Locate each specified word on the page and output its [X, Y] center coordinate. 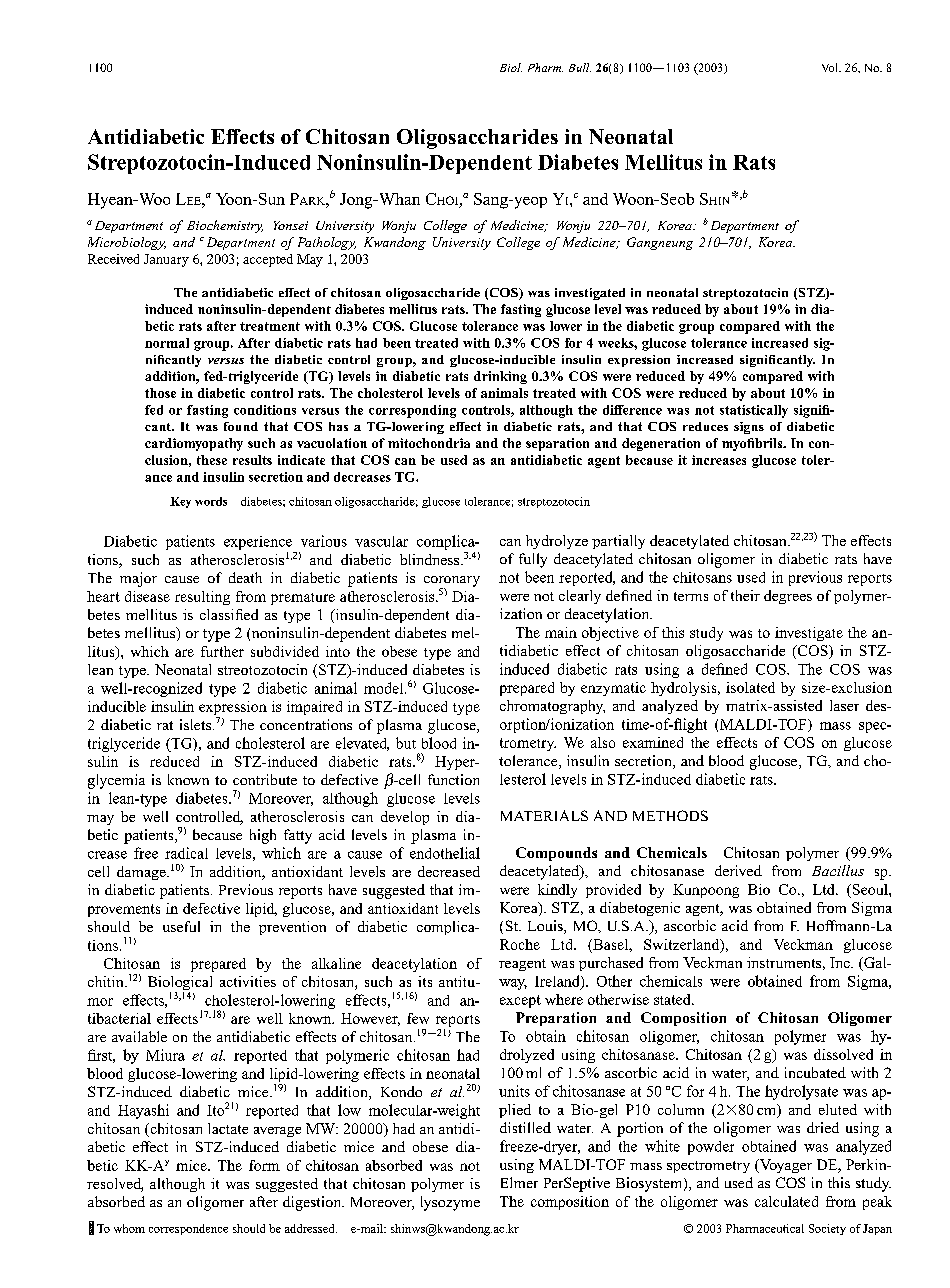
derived [738, 870]
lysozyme [450, 1203]
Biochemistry [225, 226]
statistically [754, 411]
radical [186, 853]
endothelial [445, 853]
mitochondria [429, 443]
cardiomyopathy [194, 444]
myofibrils [753, 444]
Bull [580, 67]
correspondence [188, 1229]
